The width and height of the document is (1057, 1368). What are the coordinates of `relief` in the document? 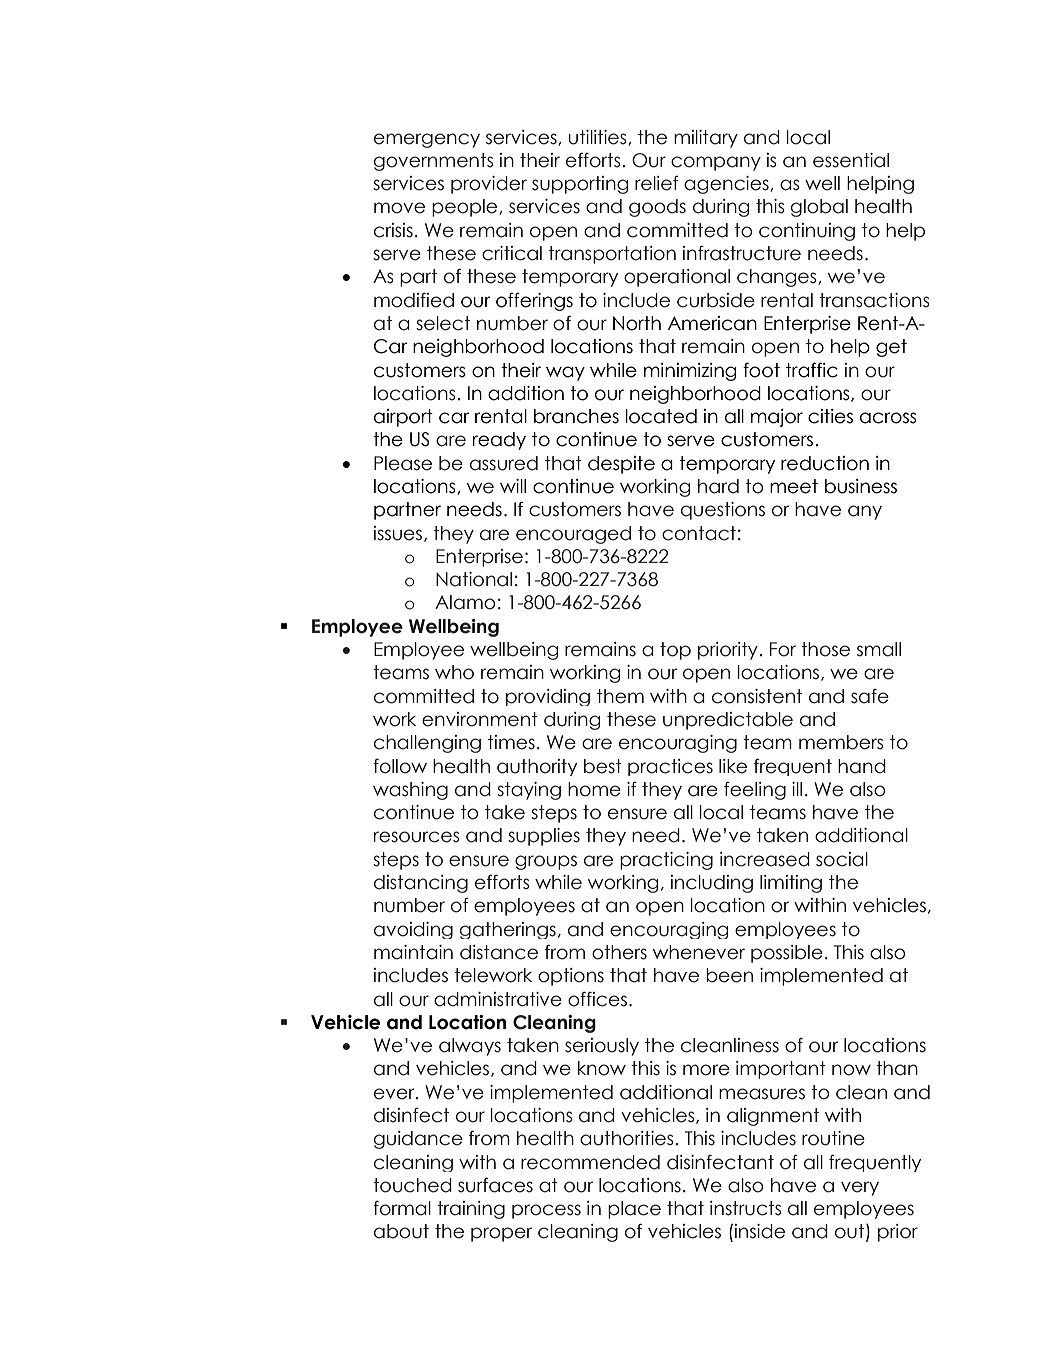 It's located at (657, 183).
